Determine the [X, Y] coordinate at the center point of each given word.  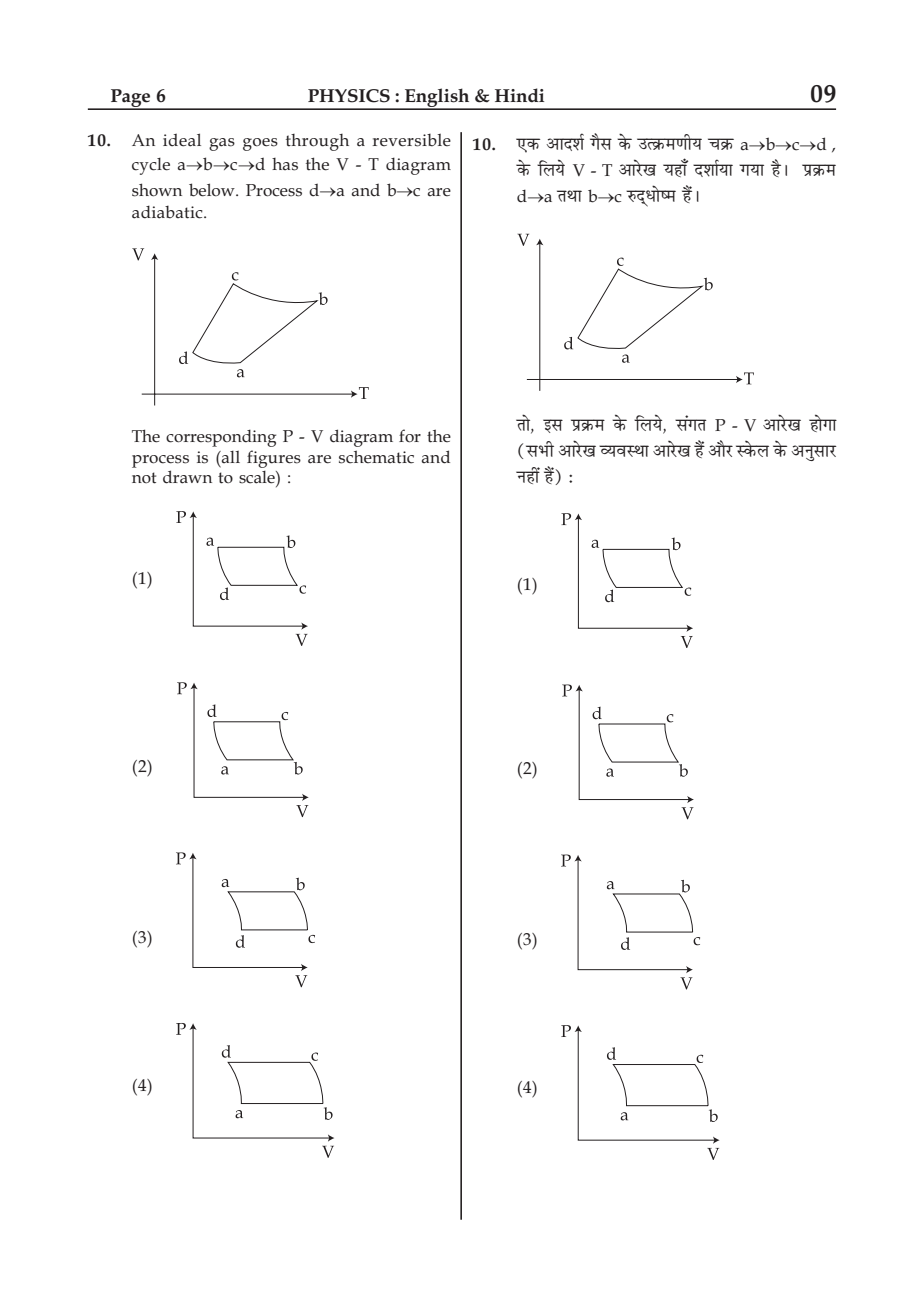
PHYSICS [349, 96]
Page [131, 99]
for [410, 436]
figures [274, 459]
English [437, 99]
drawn [187, 477]
